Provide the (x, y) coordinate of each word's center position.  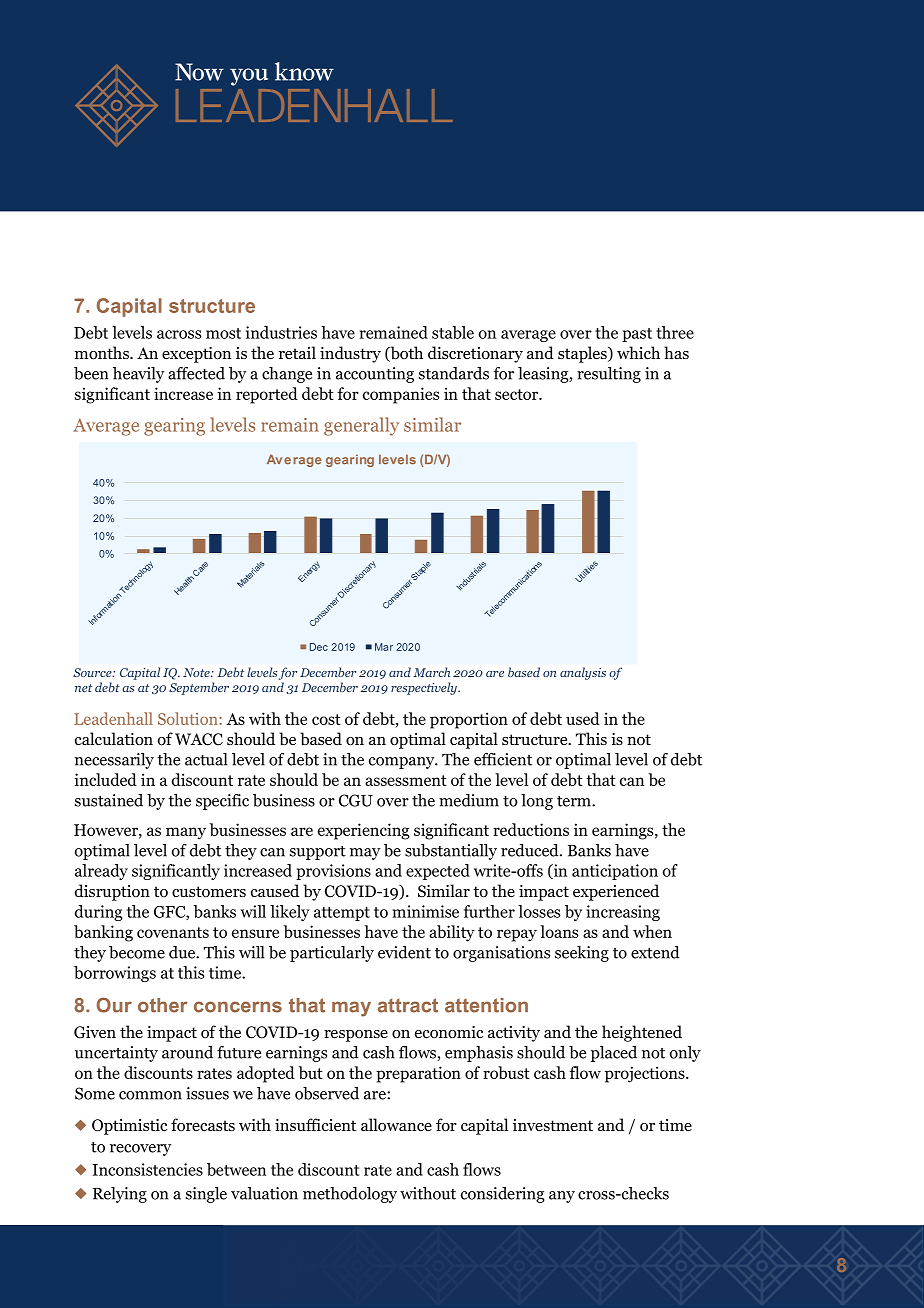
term (575, 801)
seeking (582, 954)
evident (404, 952)
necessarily (114, 761)
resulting (609, 375)
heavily (138, 375)
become (137, 952)
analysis (583, 673)
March (431, 672)
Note (197, 672)
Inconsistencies (147, 1169)
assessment (406, 780)
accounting (375, 375)
